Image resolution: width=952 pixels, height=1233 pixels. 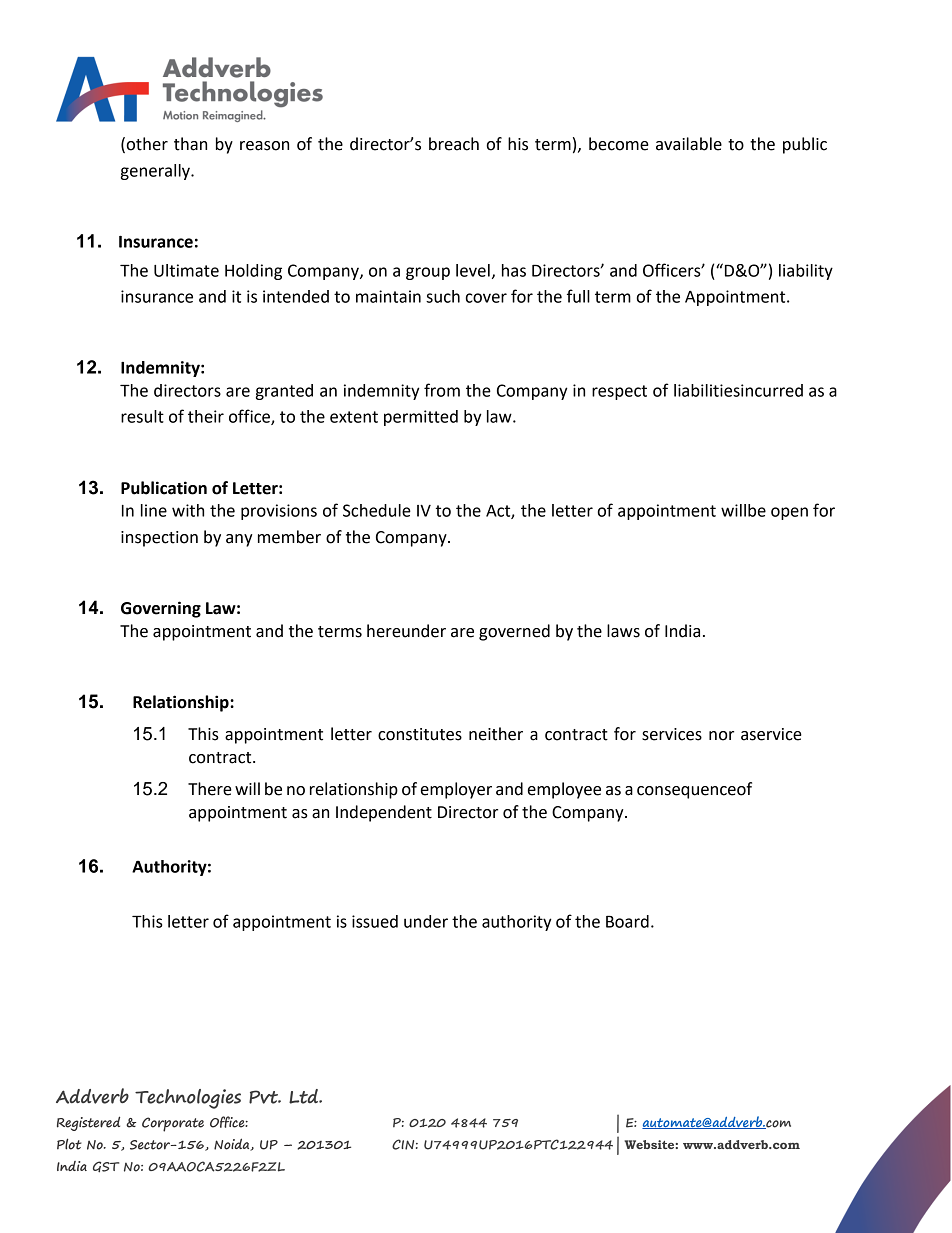 What do you see at coordinates (305, 1096) in the screenshot?
I see `Ltd` at bounding box center [305, 1096].
